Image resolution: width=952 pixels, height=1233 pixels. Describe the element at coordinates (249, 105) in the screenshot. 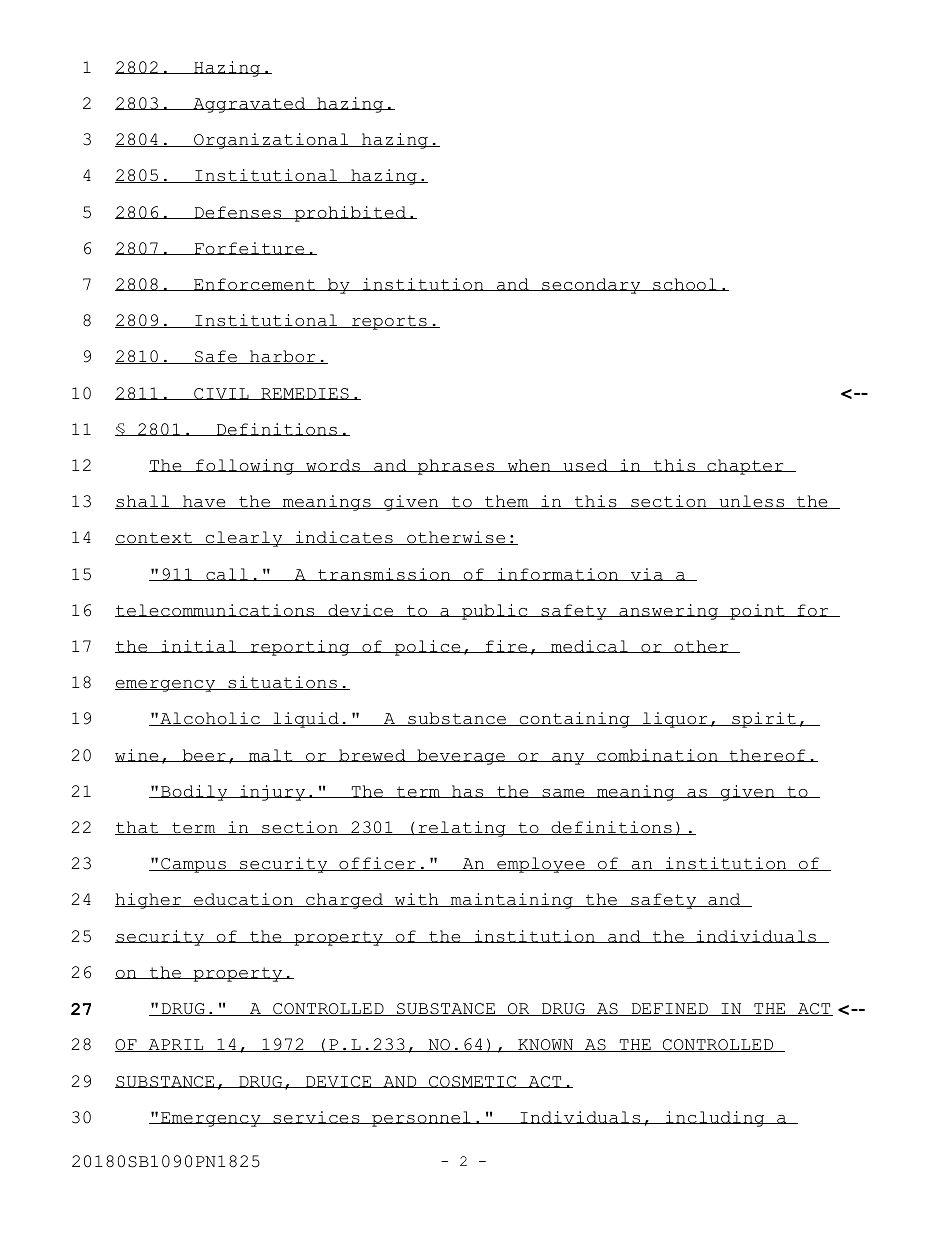

I see `Aggravated` at that location.
